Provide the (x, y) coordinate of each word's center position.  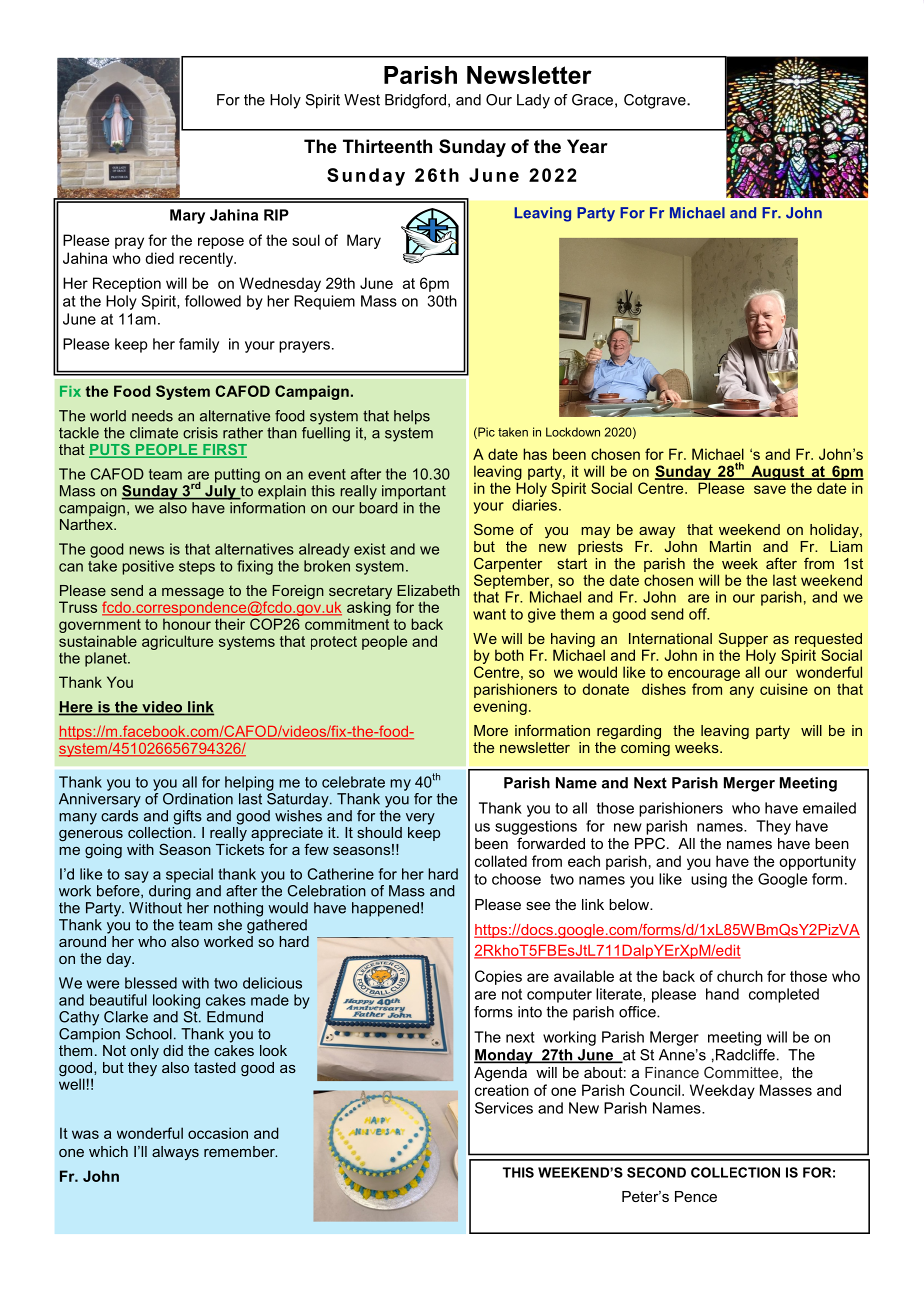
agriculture (177, 642)
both (509, 655)
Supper (743, 641)
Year (587, 146)
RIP (276, 215)
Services (504, 1108)
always (175, 1153)
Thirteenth (387, 146)
